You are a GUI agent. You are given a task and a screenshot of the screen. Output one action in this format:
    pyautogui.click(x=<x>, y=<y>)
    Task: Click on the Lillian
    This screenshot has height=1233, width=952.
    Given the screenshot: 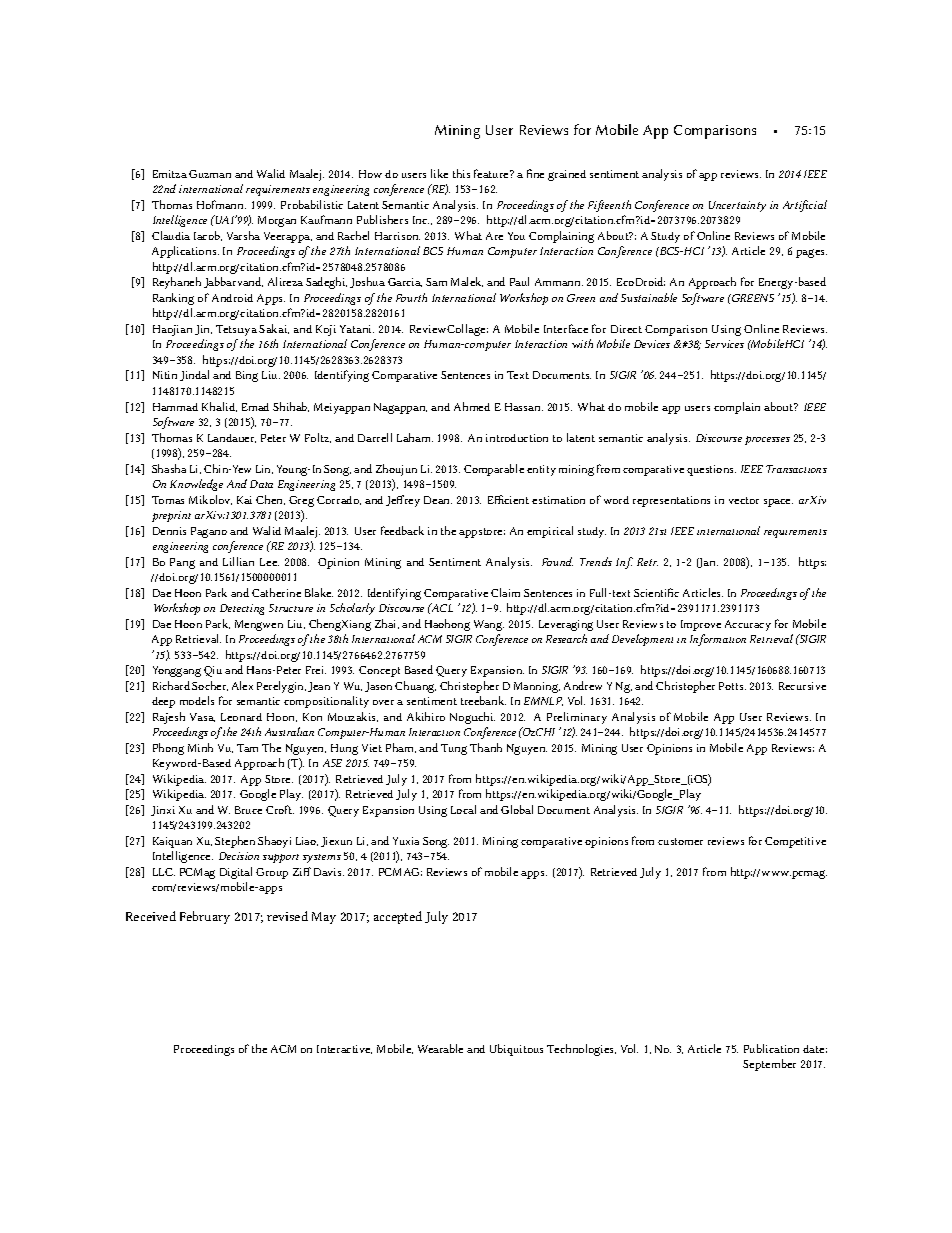 What is the action you would take?
    pyautogui.click(x=238, y=561)
